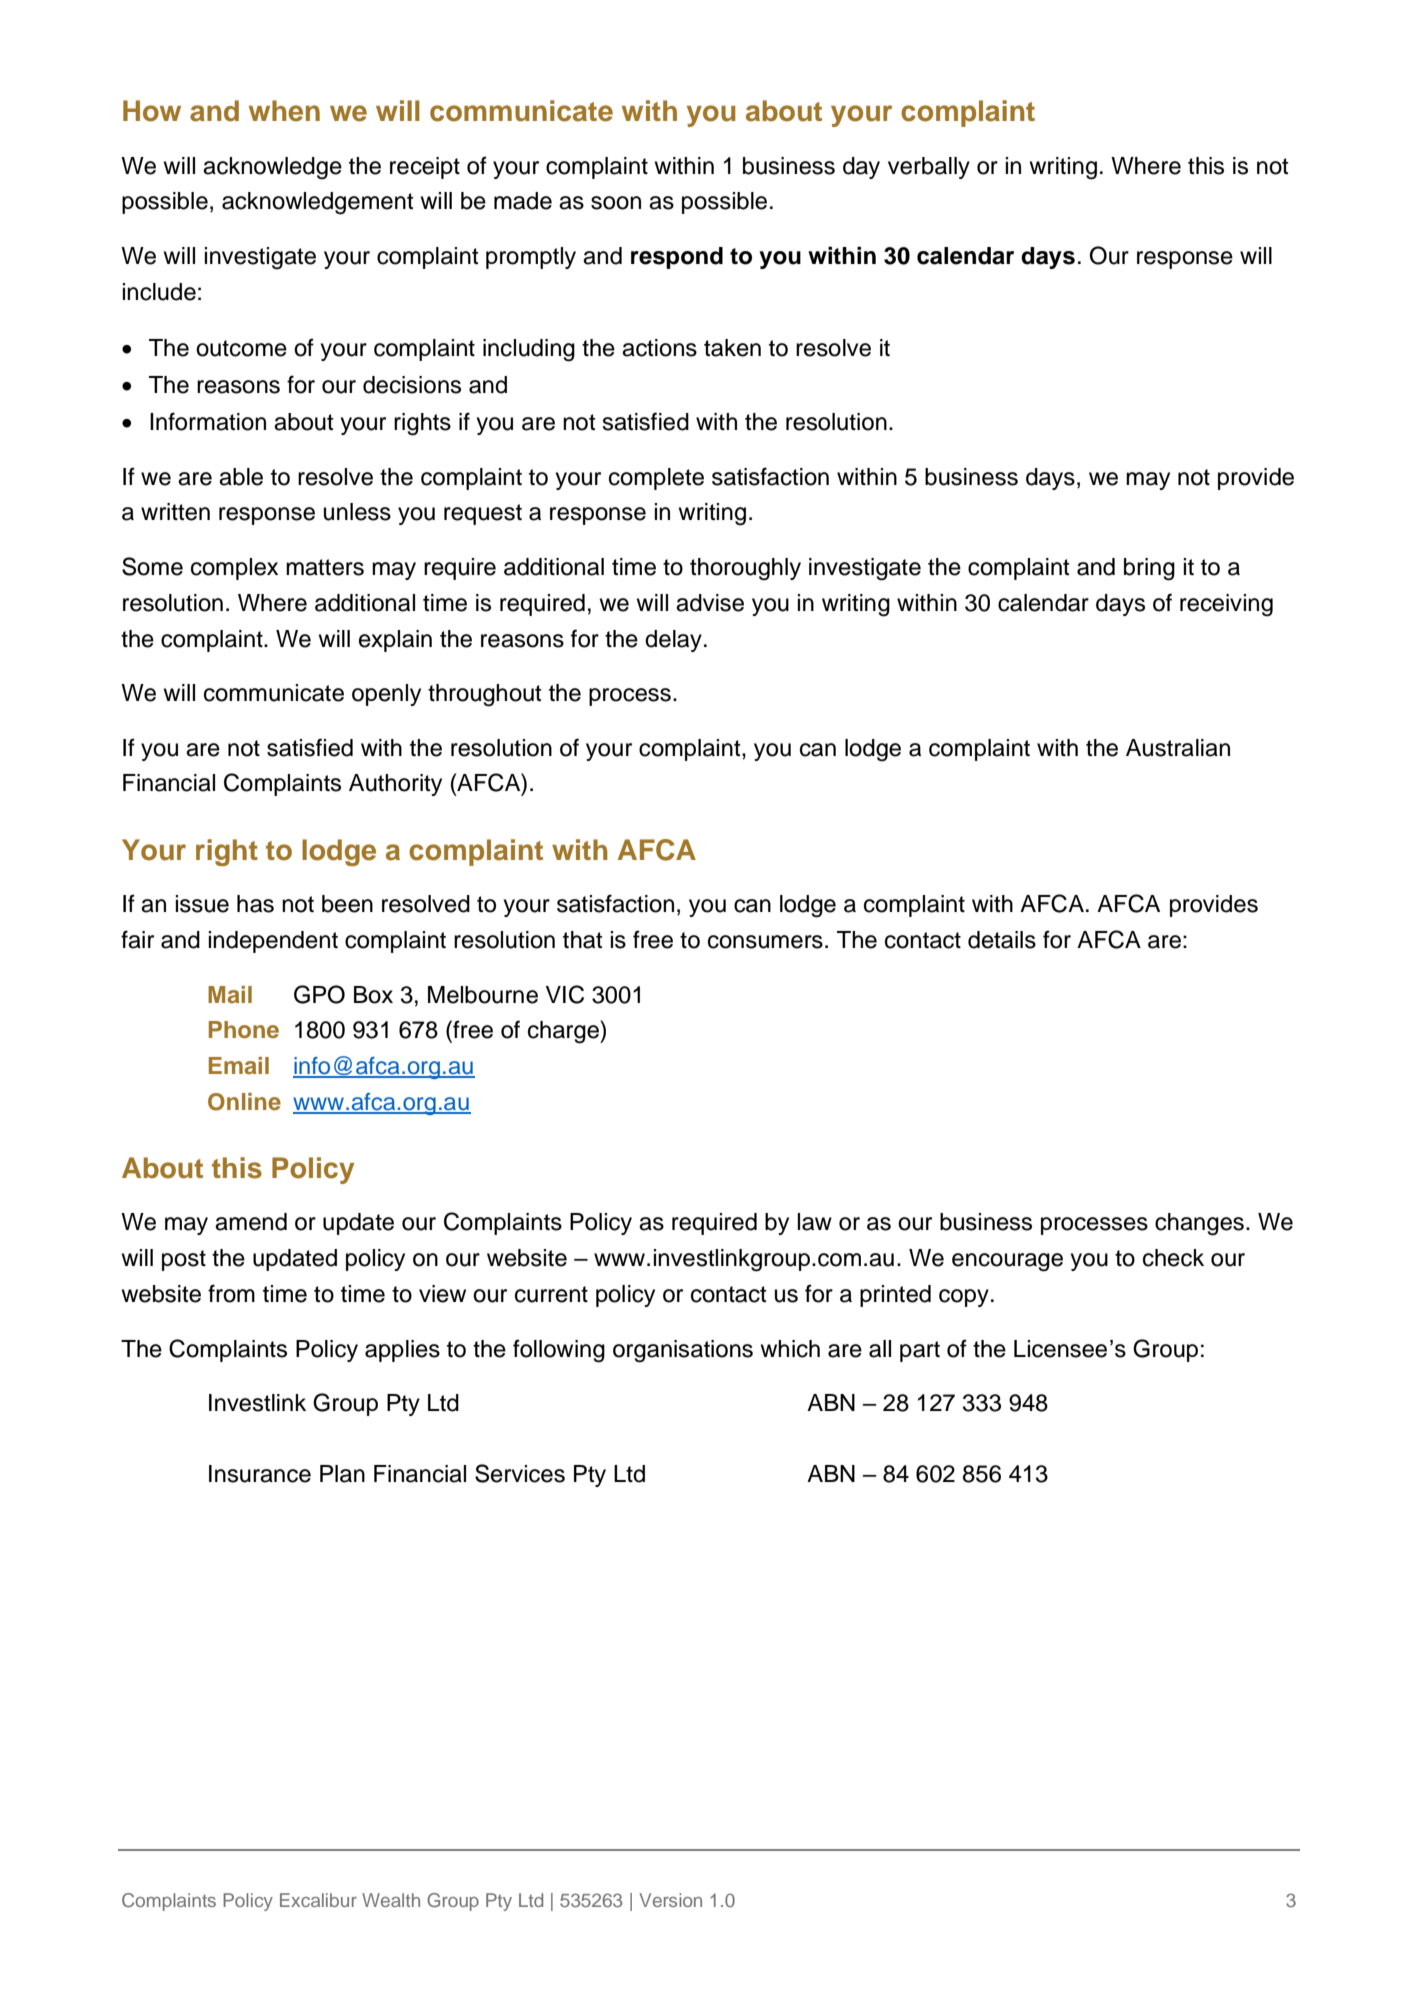  Describe the element at coordinates (1178, 748) in the document. I see `Australian` at that location.
